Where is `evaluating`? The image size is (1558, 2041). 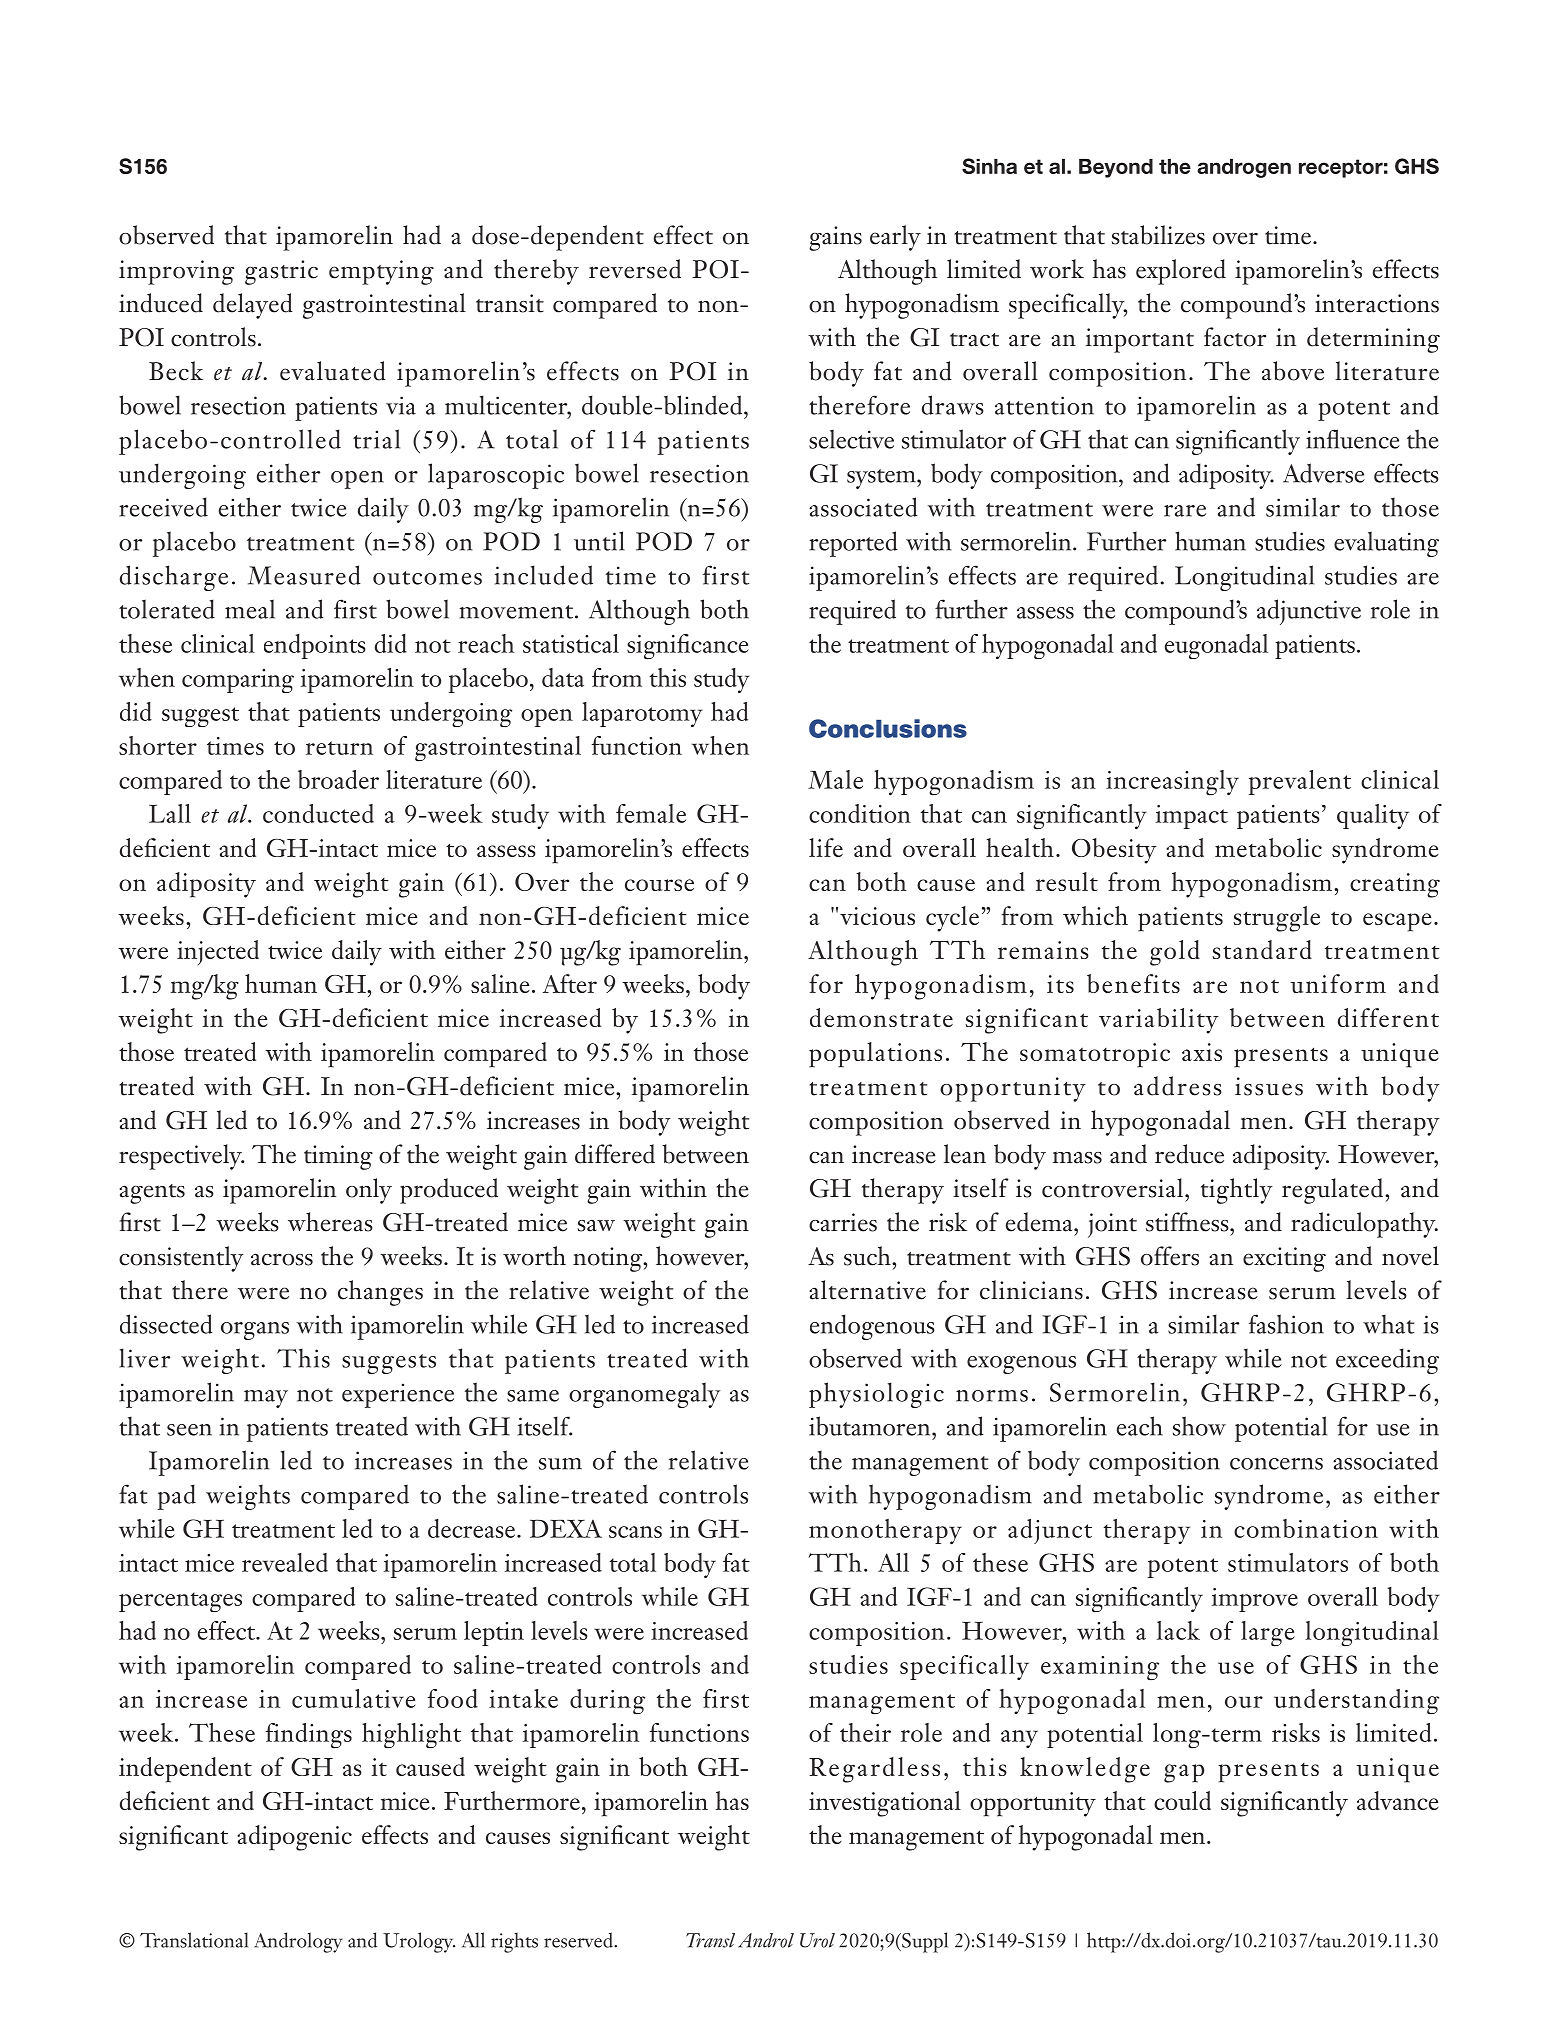 evaluating is located at coordinates (1386, 544).
